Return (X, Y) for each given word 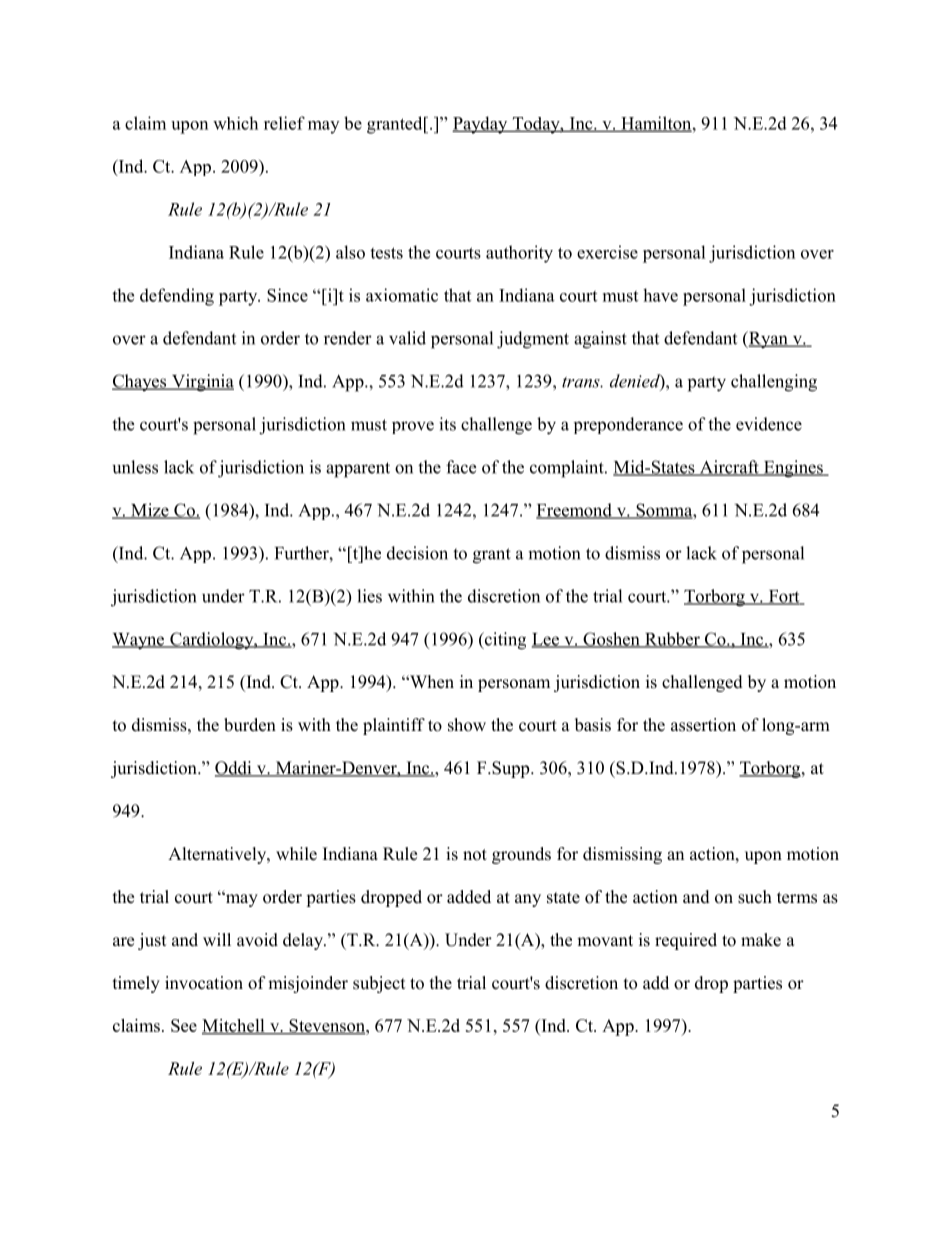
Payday (481, 125)
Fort (784, 597)
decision (417, 553)
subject (379, 984)
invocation (204, 983)
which (235, 123)
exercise (607, 252)
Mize (150, 511)
